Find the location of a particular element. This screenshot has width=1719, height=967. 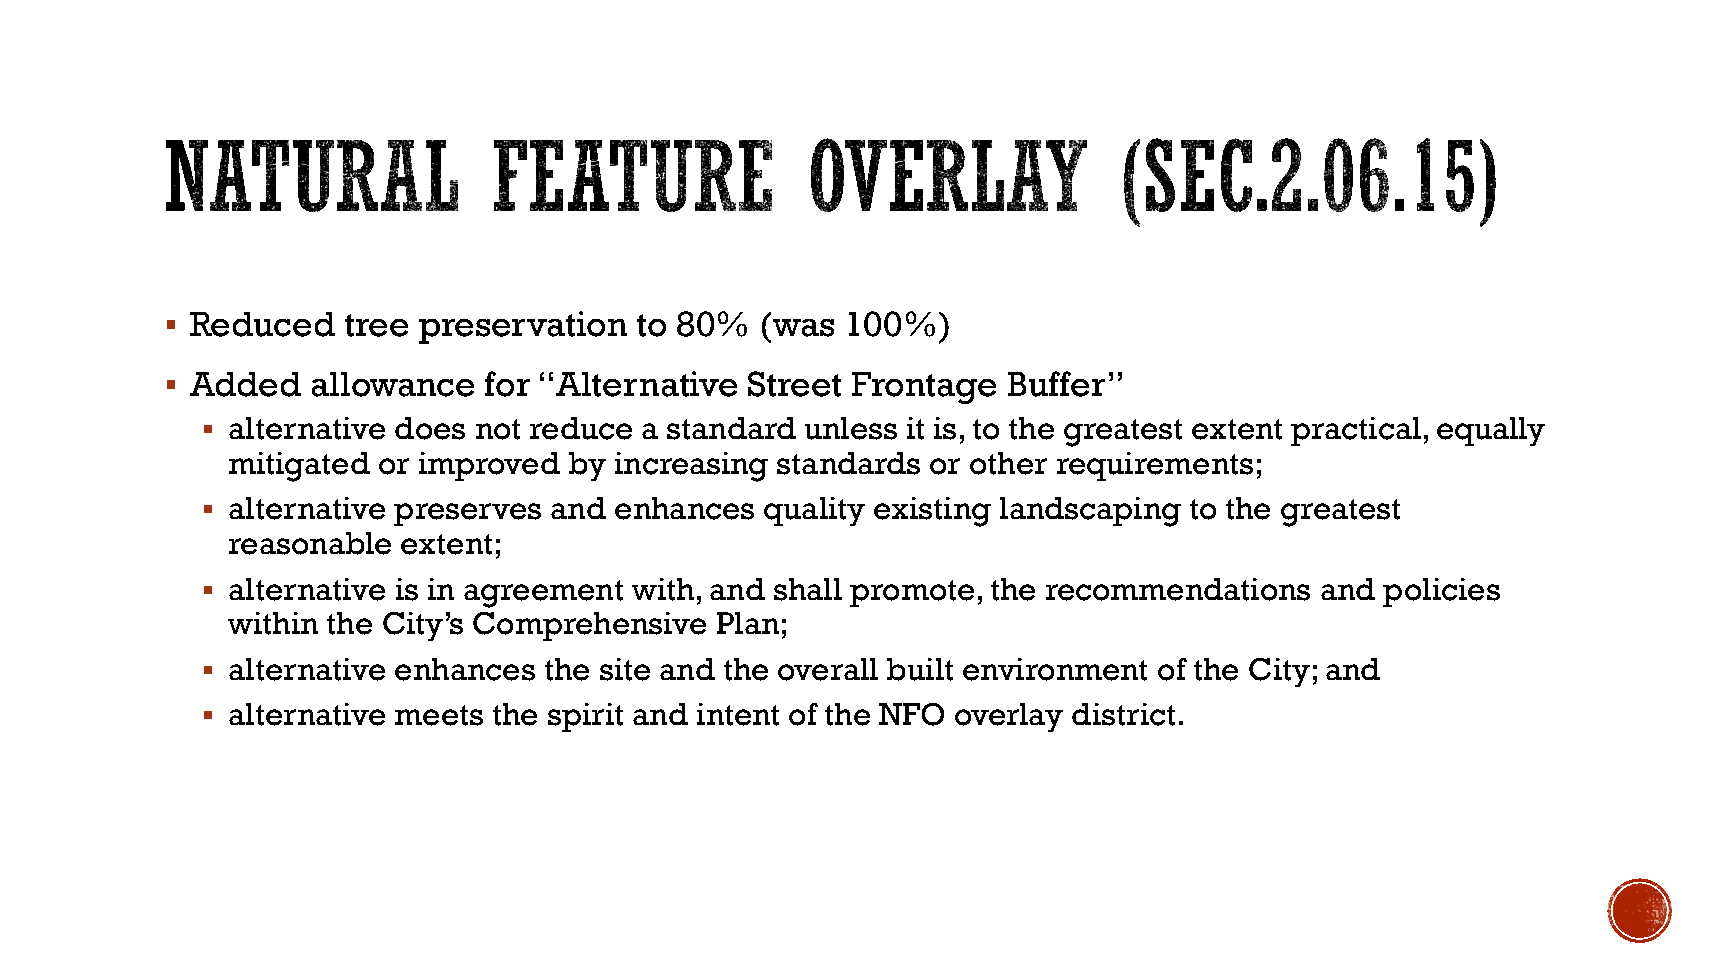

agreement is located at coordinates (543, 594).
